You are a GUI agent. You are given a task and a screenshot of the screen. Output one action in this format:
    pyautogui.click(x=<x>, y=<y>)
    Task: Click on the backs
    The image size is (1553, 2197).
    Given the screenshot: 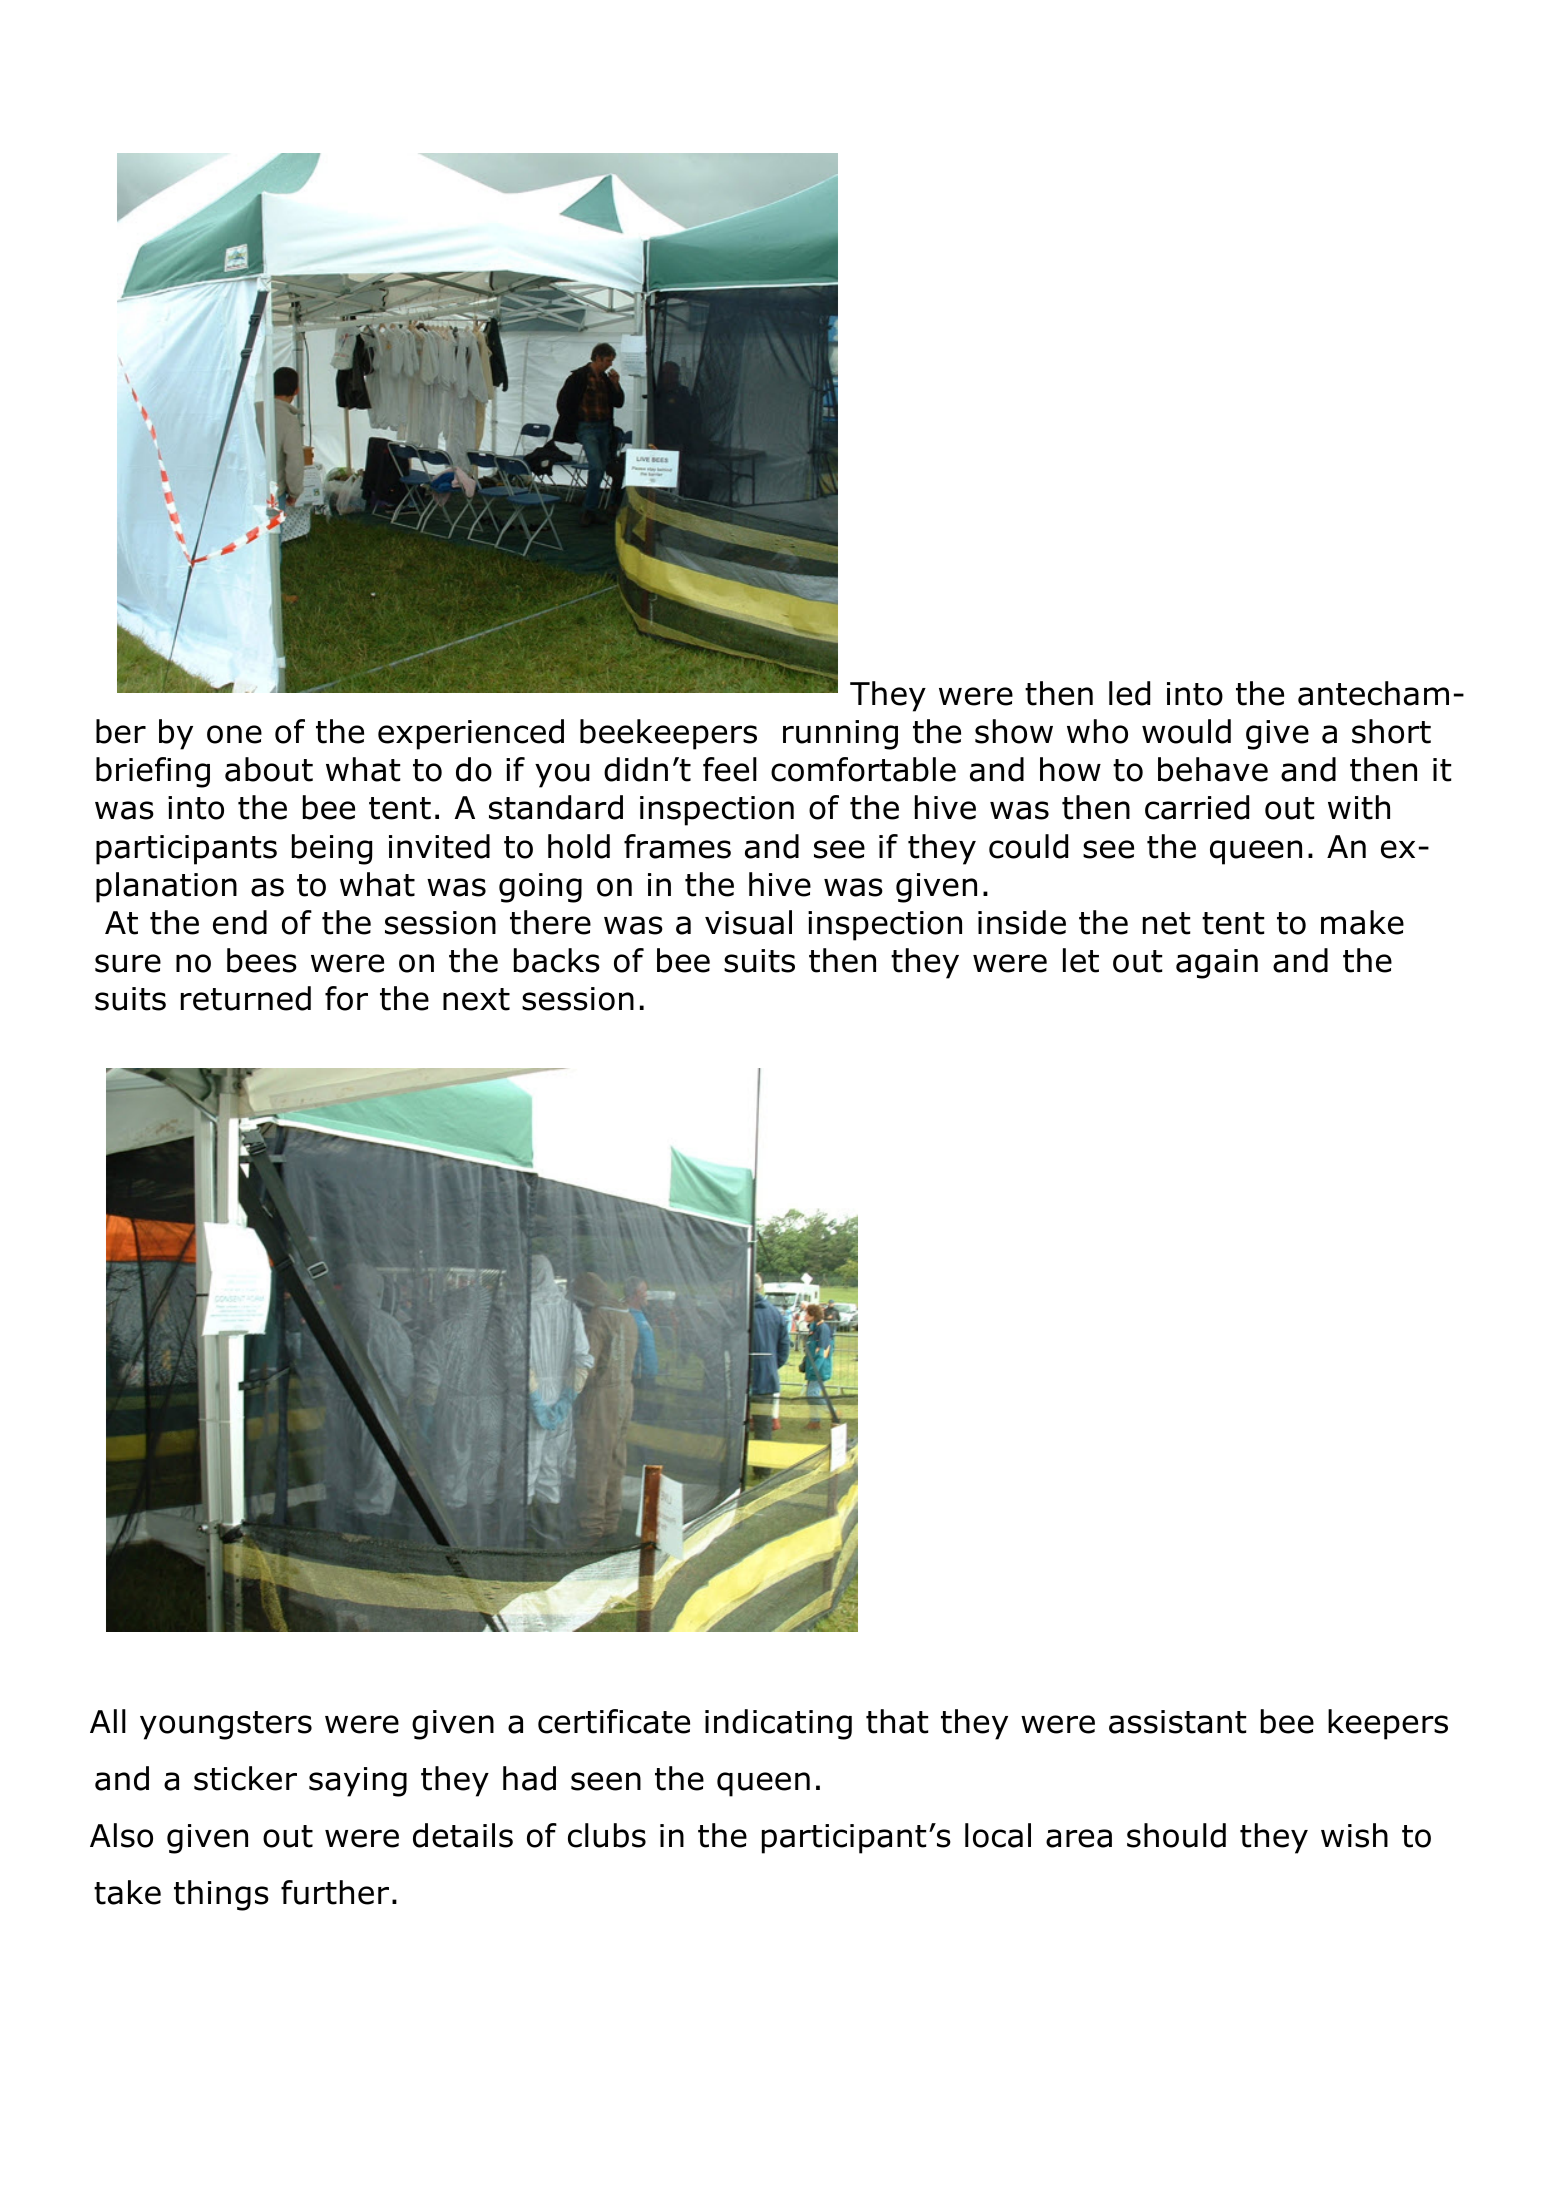 What is the action you would take?
    pyautogui.click(x=557, y=960)
